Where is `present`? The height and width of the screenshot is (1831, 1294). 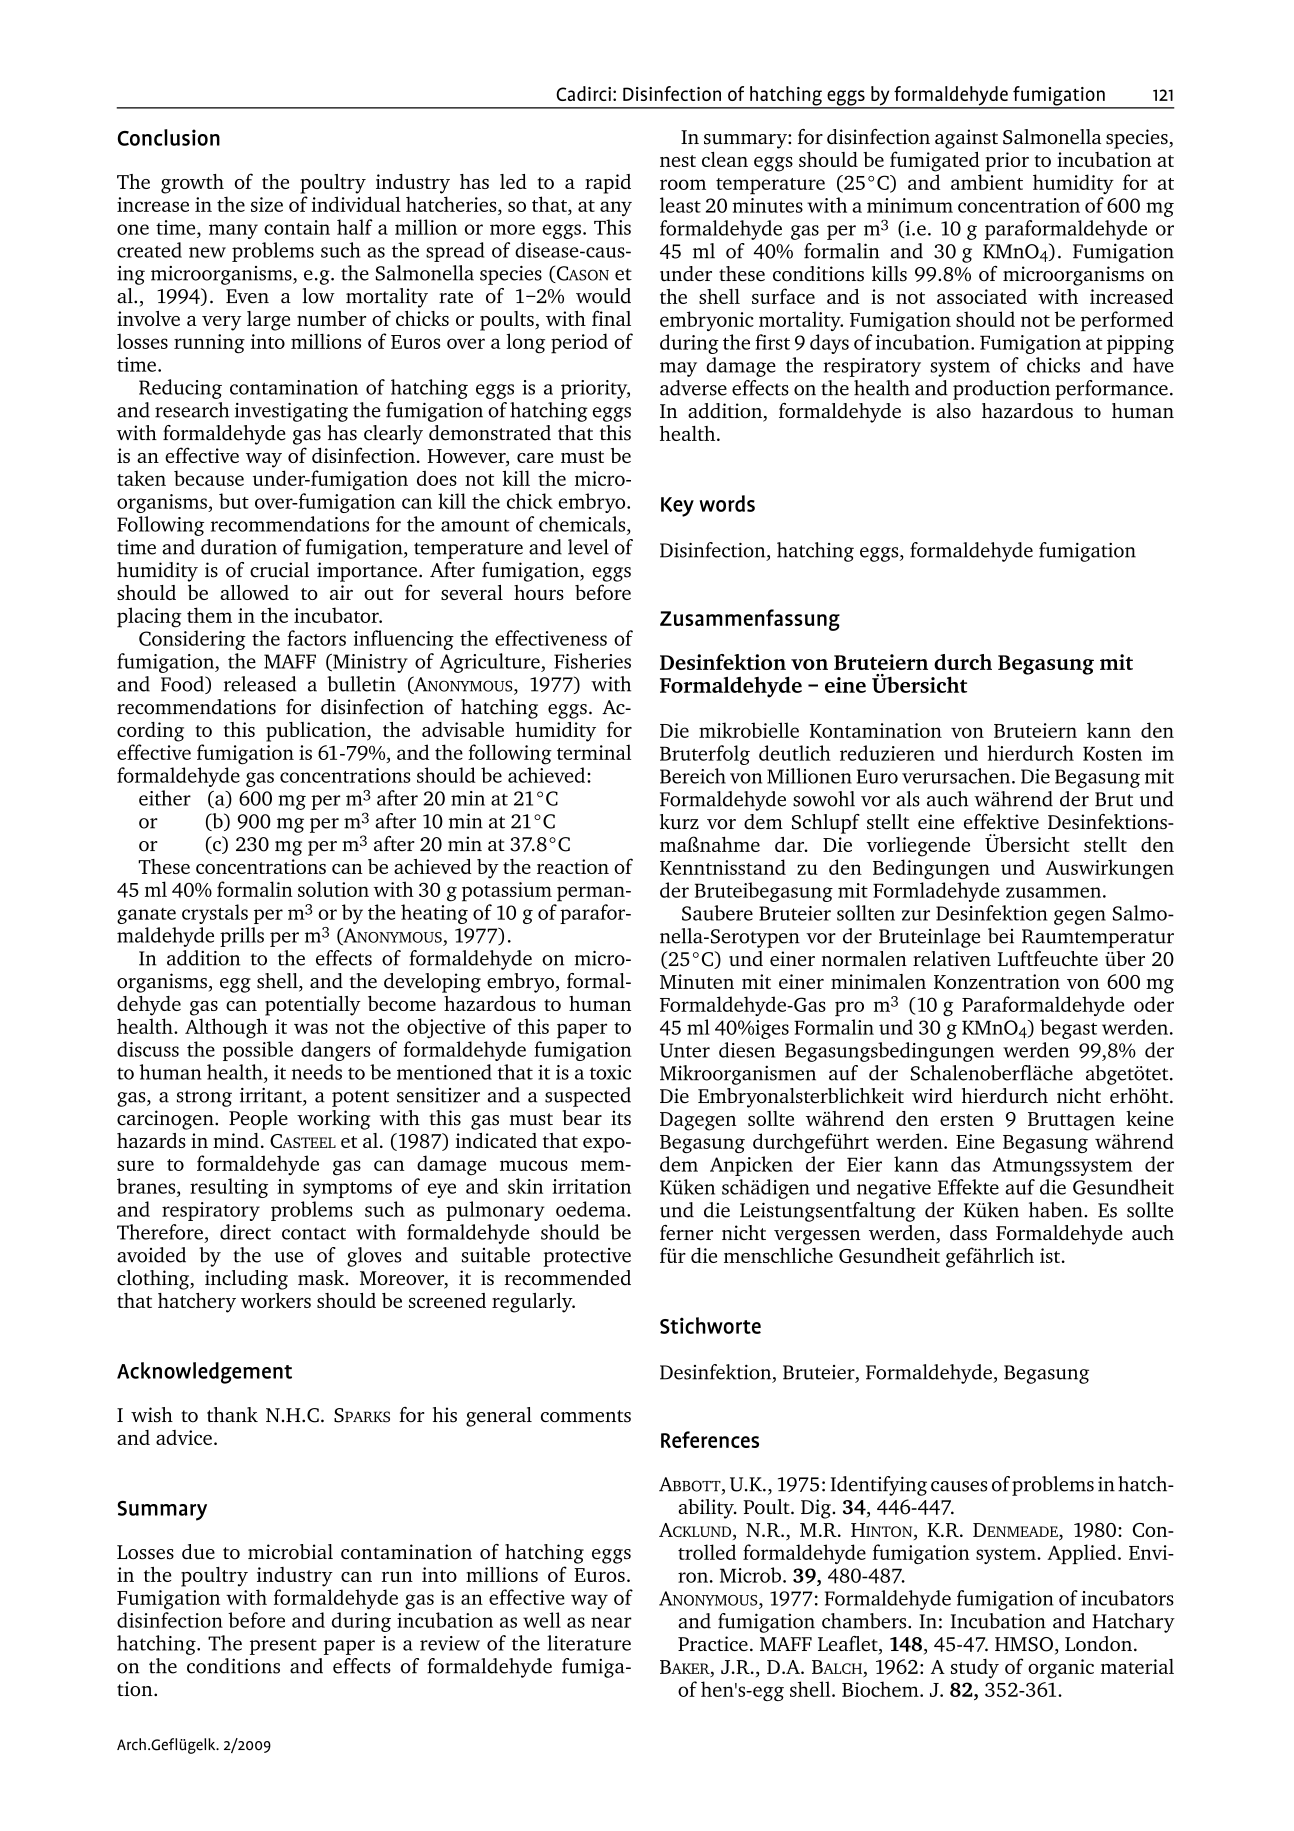
present is located at coordinates (283, 1646).
